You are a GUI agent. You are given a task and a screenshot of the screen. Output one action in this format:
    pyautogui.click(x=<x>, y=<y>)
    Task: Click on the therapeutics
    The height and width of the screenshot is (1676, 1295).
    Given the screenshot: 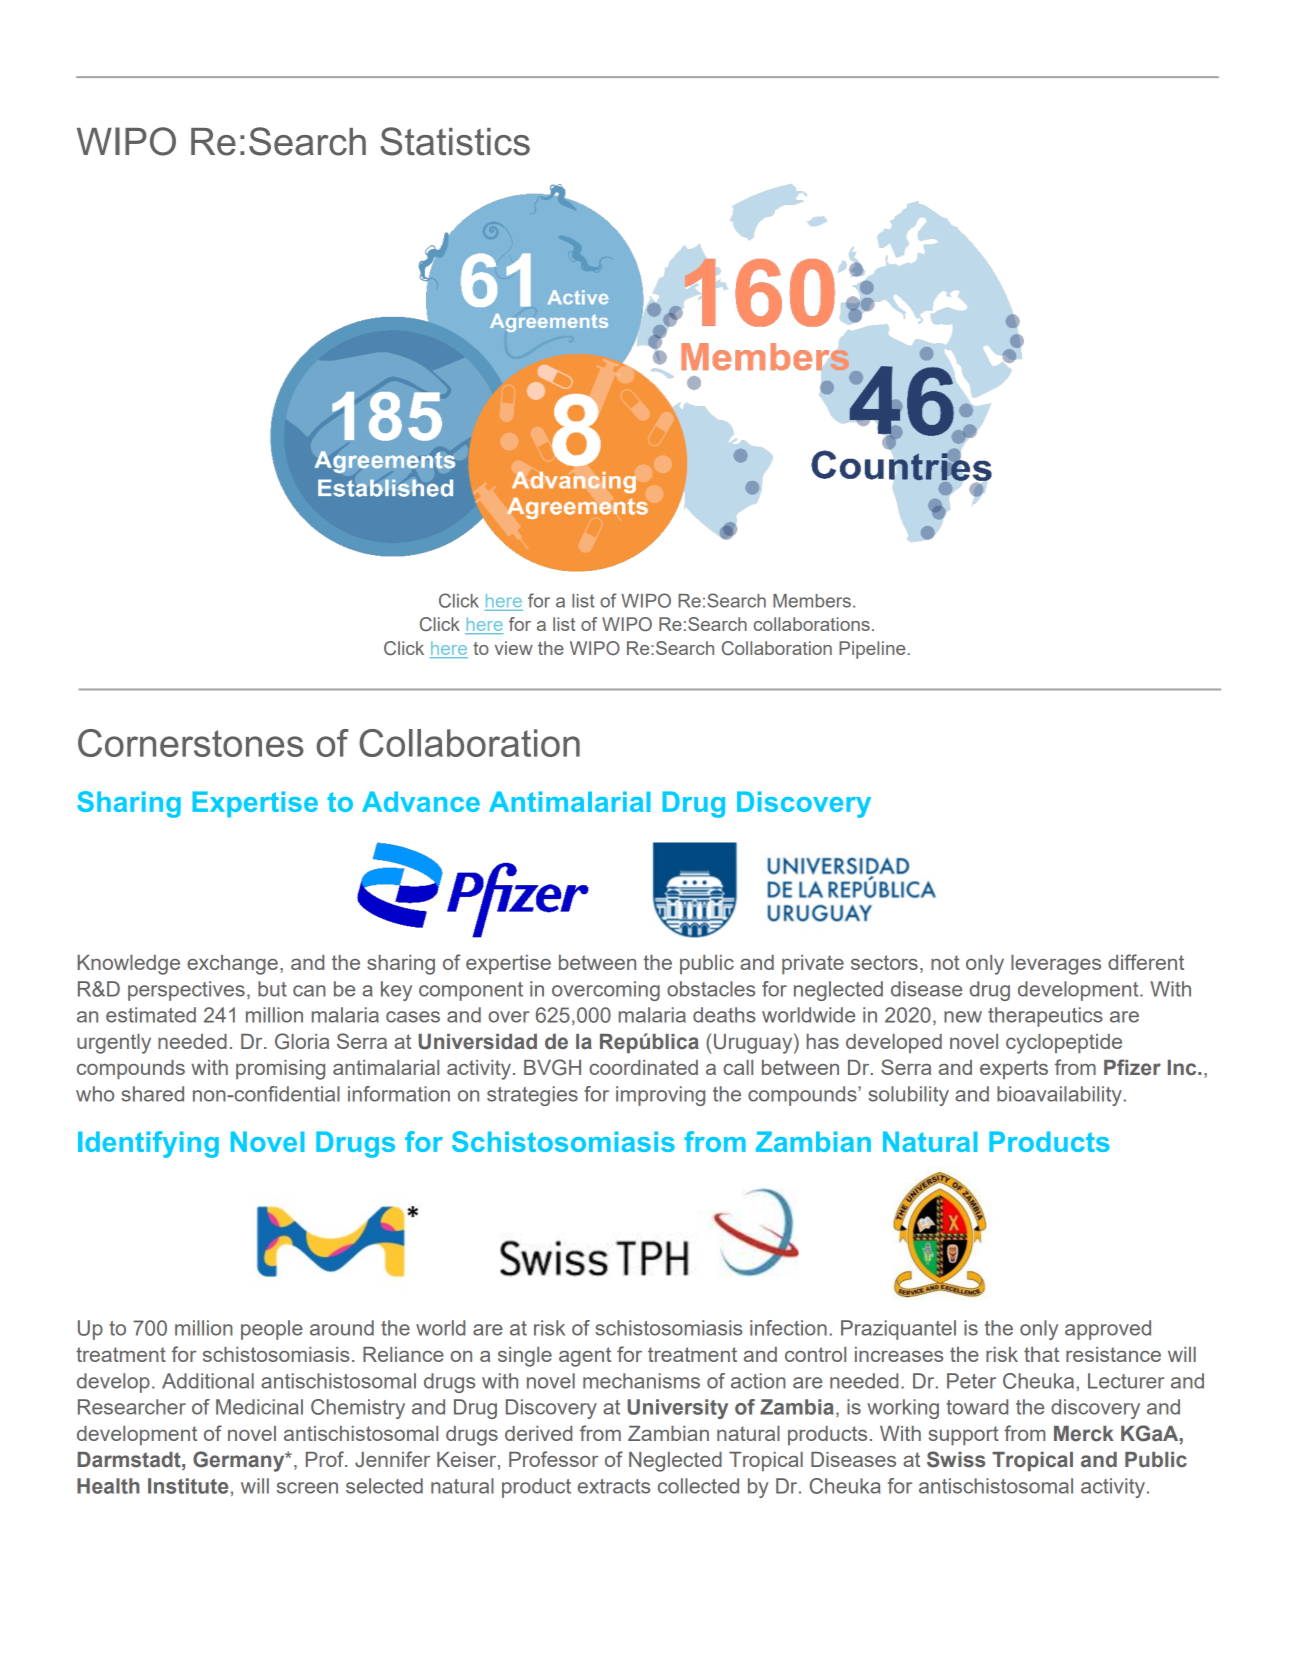 What is the action you would take?
    pyautogui.click(x=1045, y=1017)
